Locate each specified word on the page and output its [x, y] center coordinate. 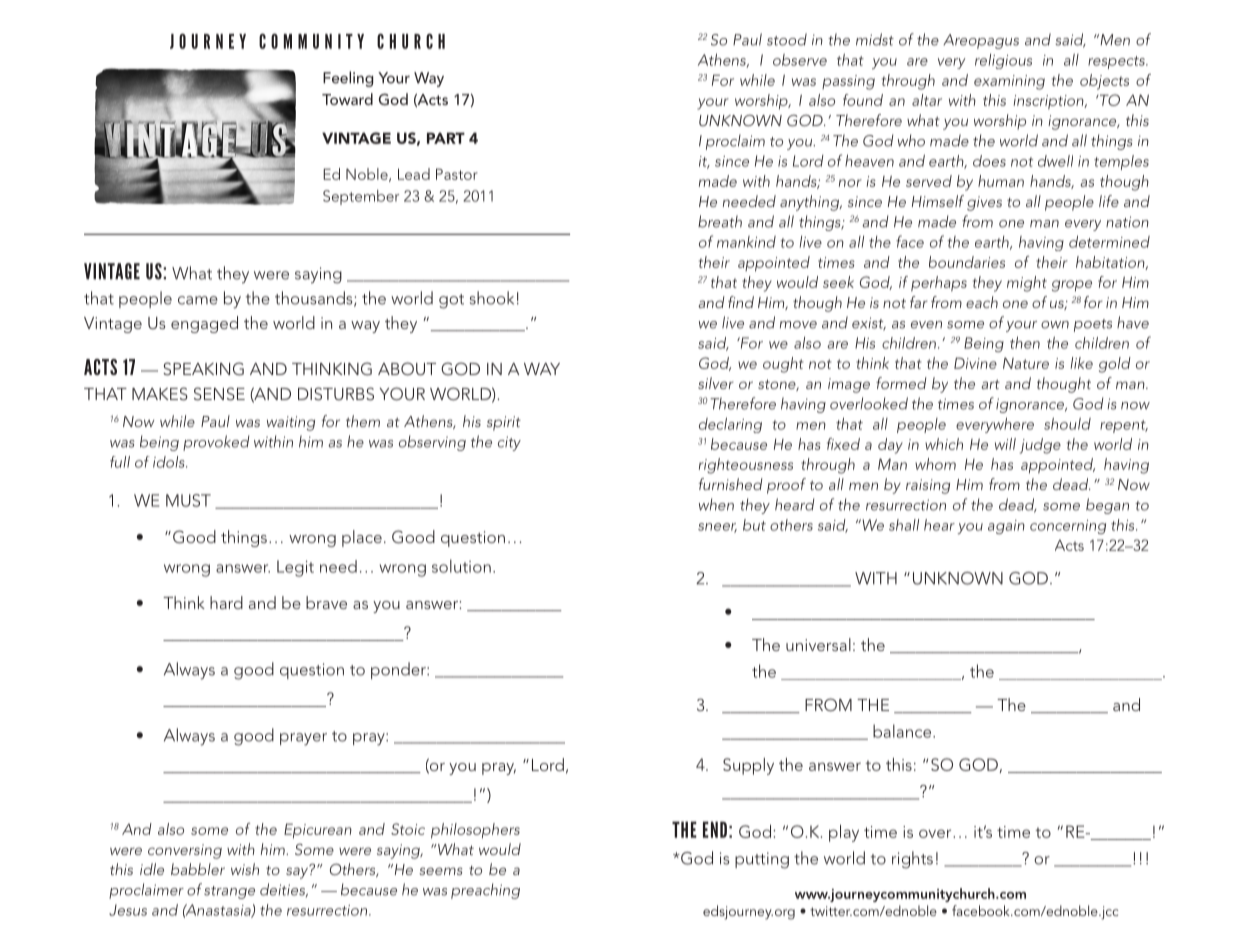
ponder [399, 670]
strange [229, 892]
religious [1003, 61]
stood [787, 39]
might [1027, 284]
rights [912, 860]
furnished [731, 484]
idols [170, 462]
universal [818, 644]
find [741, 302]
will [1005, 444]
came [198, 300]
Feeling [348, 79]
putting [762, 860]
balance [903, 731]
